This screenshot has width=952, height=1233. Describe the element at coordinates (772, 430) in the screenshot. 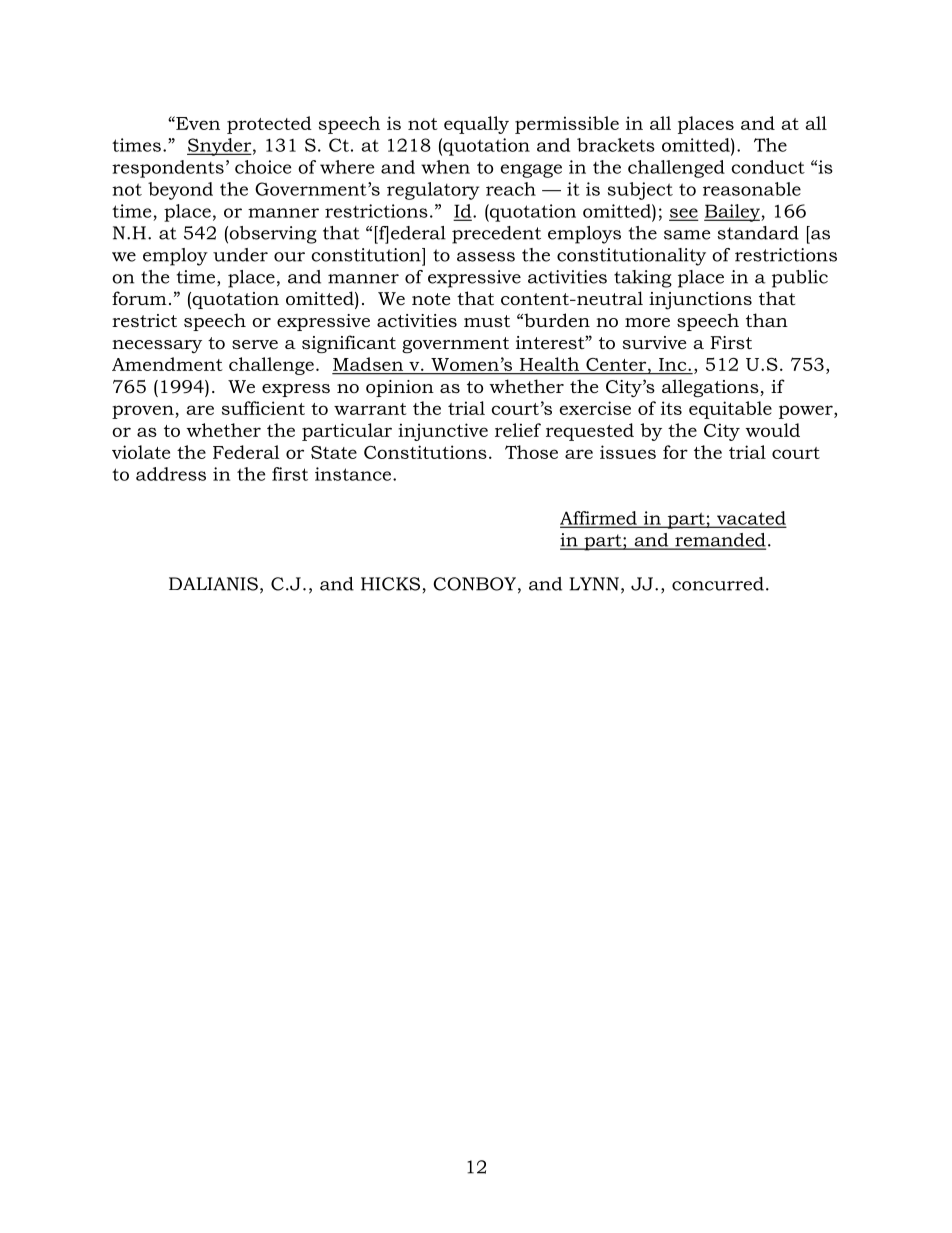

I see `would` at that location.
